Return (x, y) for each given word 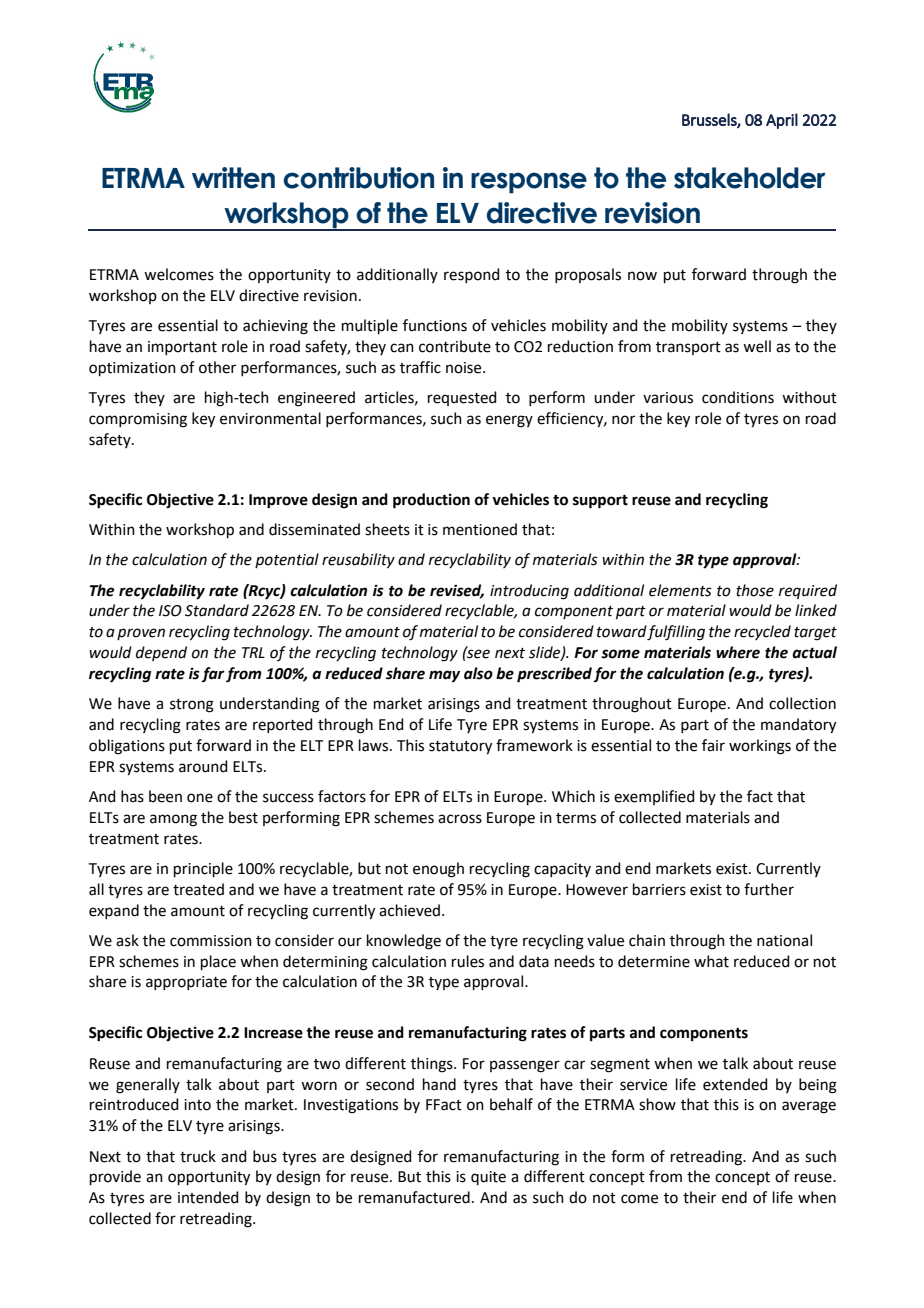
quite (488, 1178)
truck (198, 1156)
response (529, 183)
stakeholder (750, 178)
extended (735, 1084)
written (233, 178)
